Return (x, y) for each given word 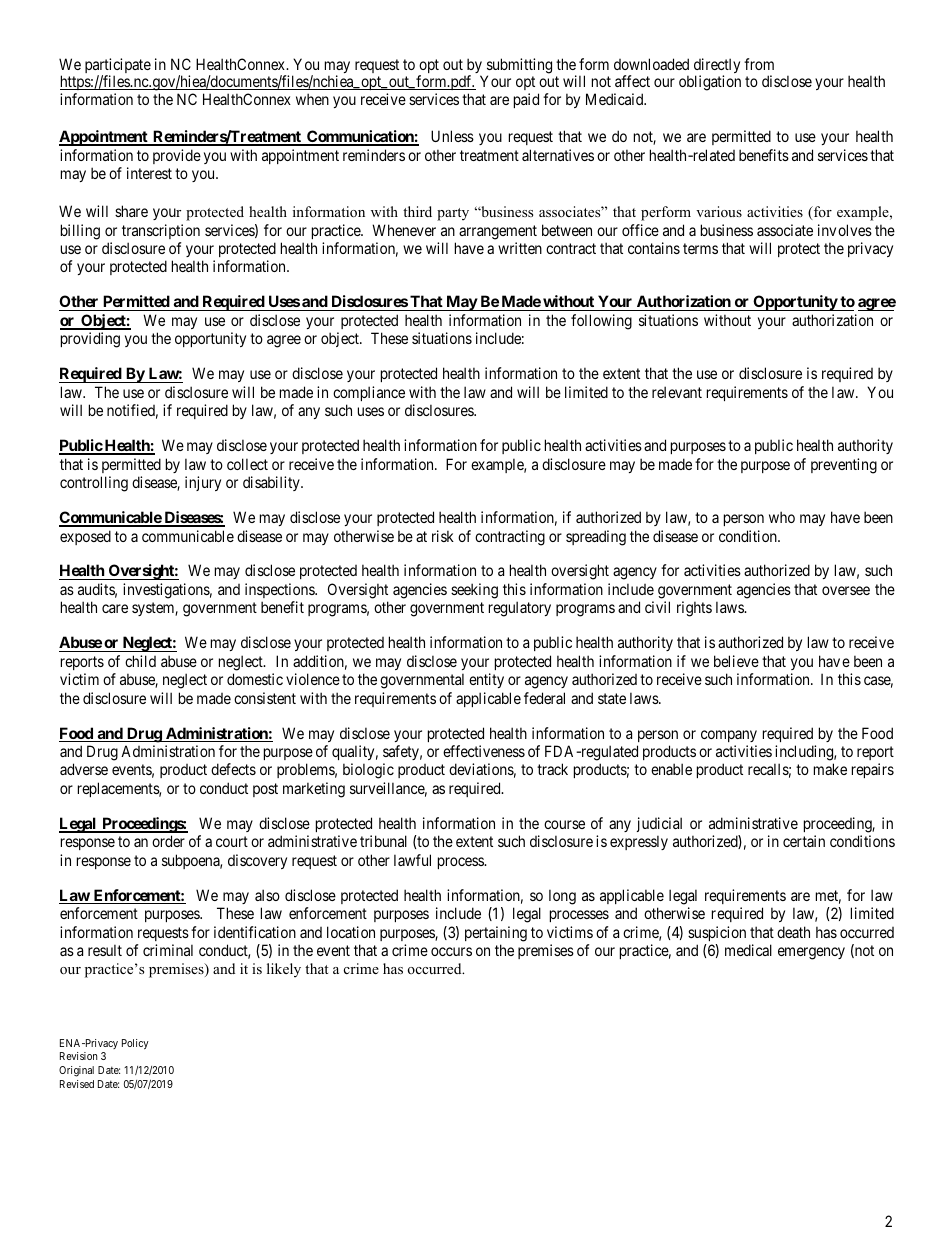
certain (804, 841)
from (759, 64)
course (564, 824)
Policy (135, 1044)
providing (90, 340)
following (601, 322)
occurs (451, 951)
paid (526, 100)
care (115, 608)
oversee (846, 590)
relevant (677, 392)
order (168, 841)
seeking (474, 591)
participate (118, 67)
